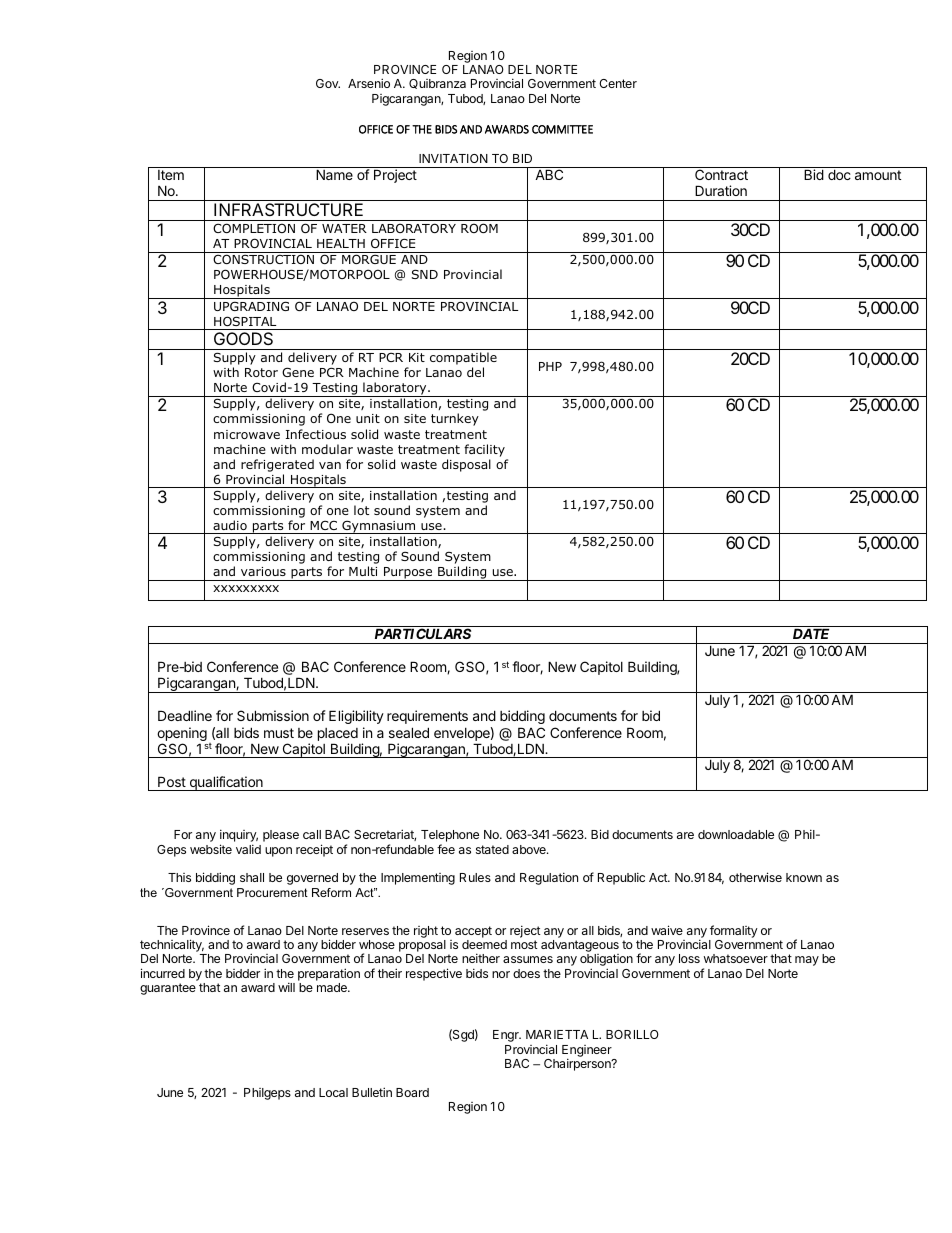  What do you see at coordinates (736, 834) in the document?
I see `downloadable` at bounding box center [736, 834].
